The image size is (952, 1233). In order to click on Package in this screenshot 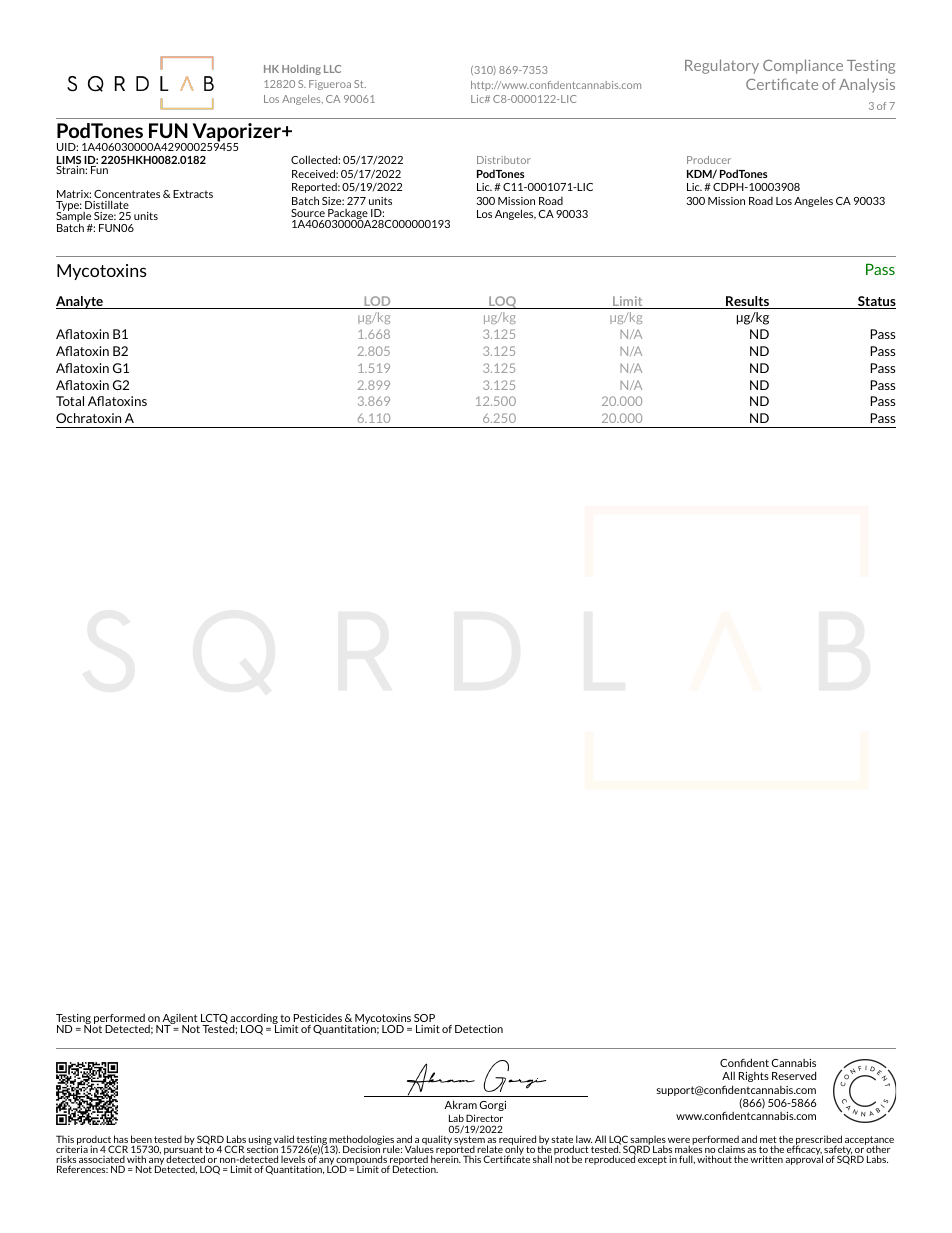, I will do `click(347, 215)`.
